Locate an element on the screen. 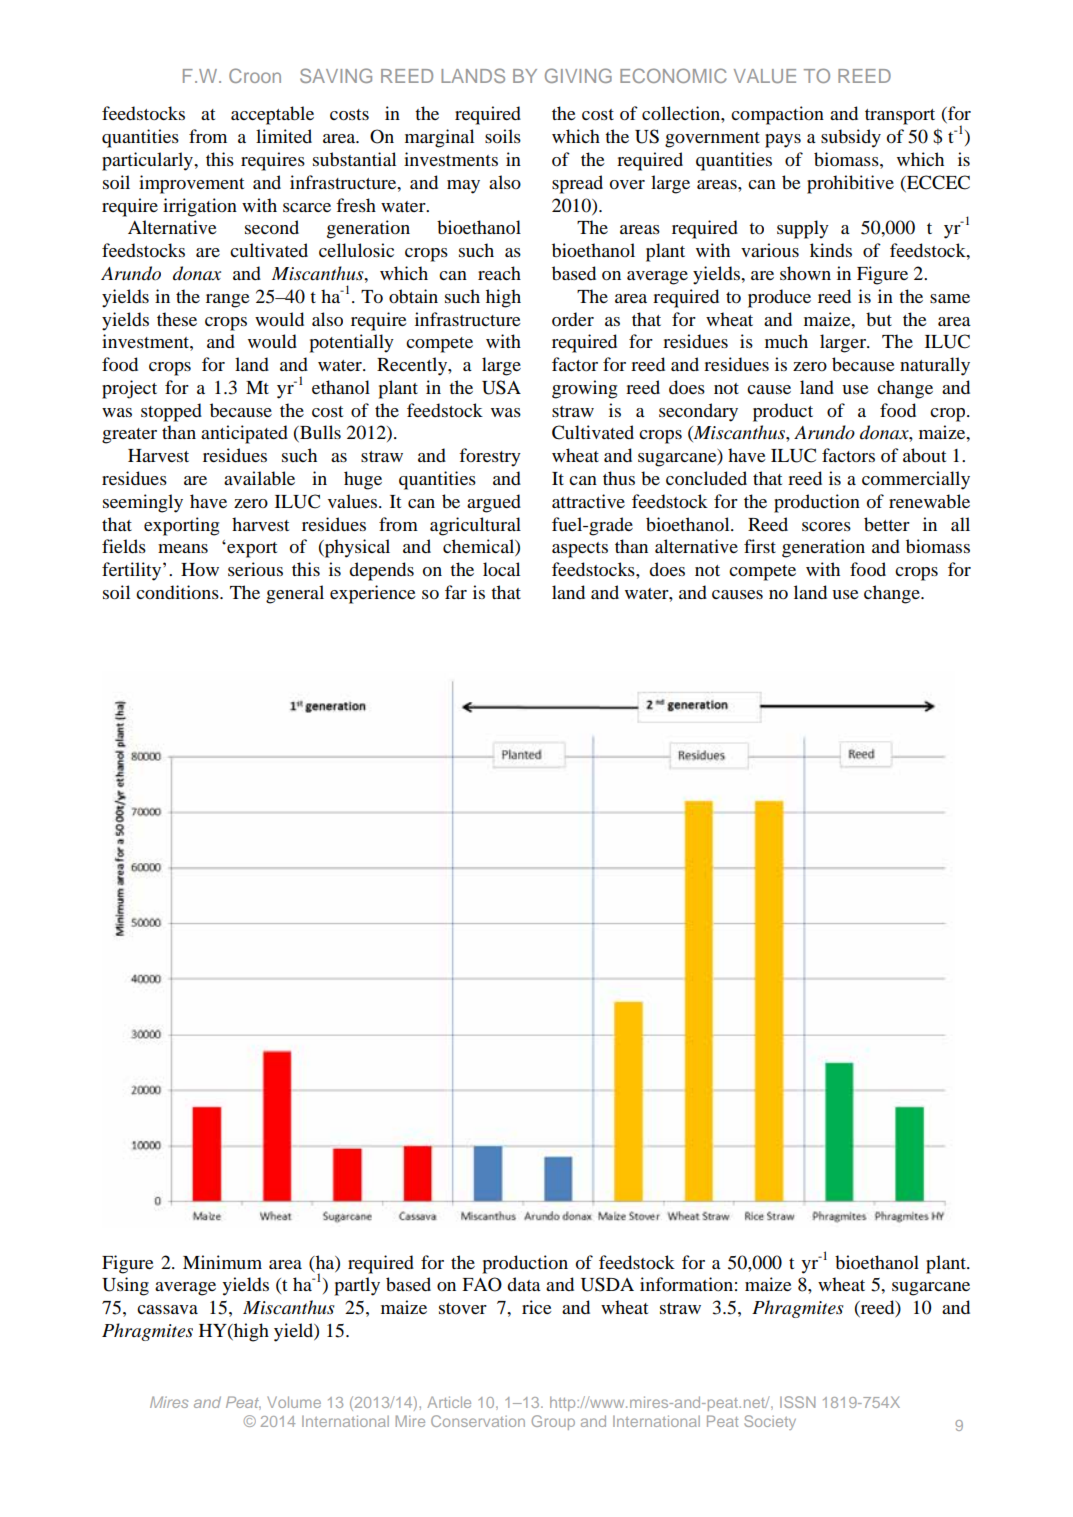 The width and height of the screenshot is (1073, 1517). acceptable is located at coordinates (272, 115).
